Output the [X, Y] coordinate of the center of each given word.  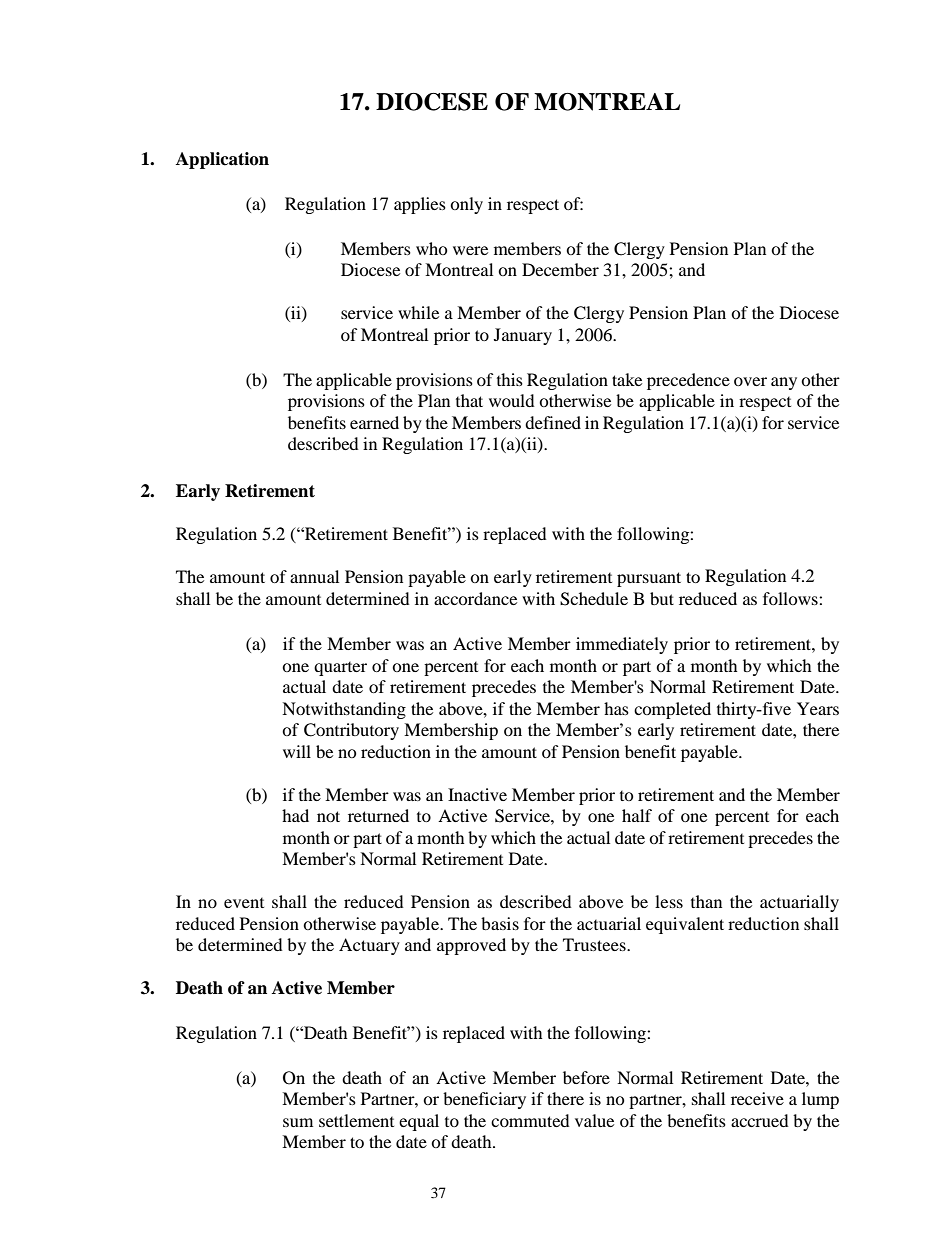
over [750, 381]
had [295, 815]
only [466, 205]
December [560, 269]
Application [222, 160]
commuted [530, 1120]
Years [818, 708]
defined [553, 422]
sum [298, 1122]
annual [314, 576]
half [637, 815]
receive [757, 1098]
